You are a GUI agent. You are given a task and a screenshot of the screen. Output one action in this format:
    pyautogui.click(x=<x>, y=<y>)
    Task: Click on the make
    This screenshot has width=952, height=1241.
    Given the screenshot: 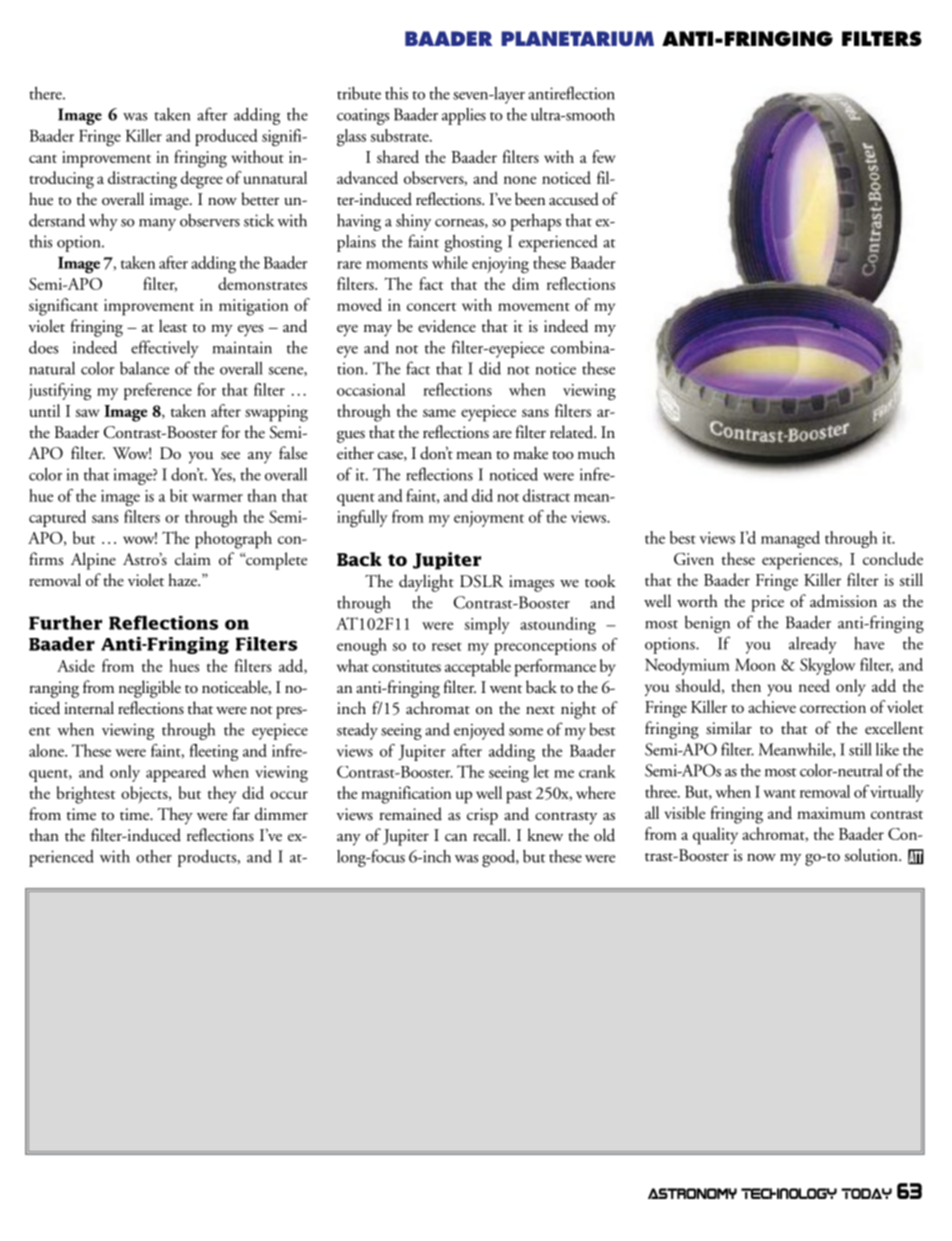 What is the action you would take?
    pyautogui.click(x=530, y=453)
